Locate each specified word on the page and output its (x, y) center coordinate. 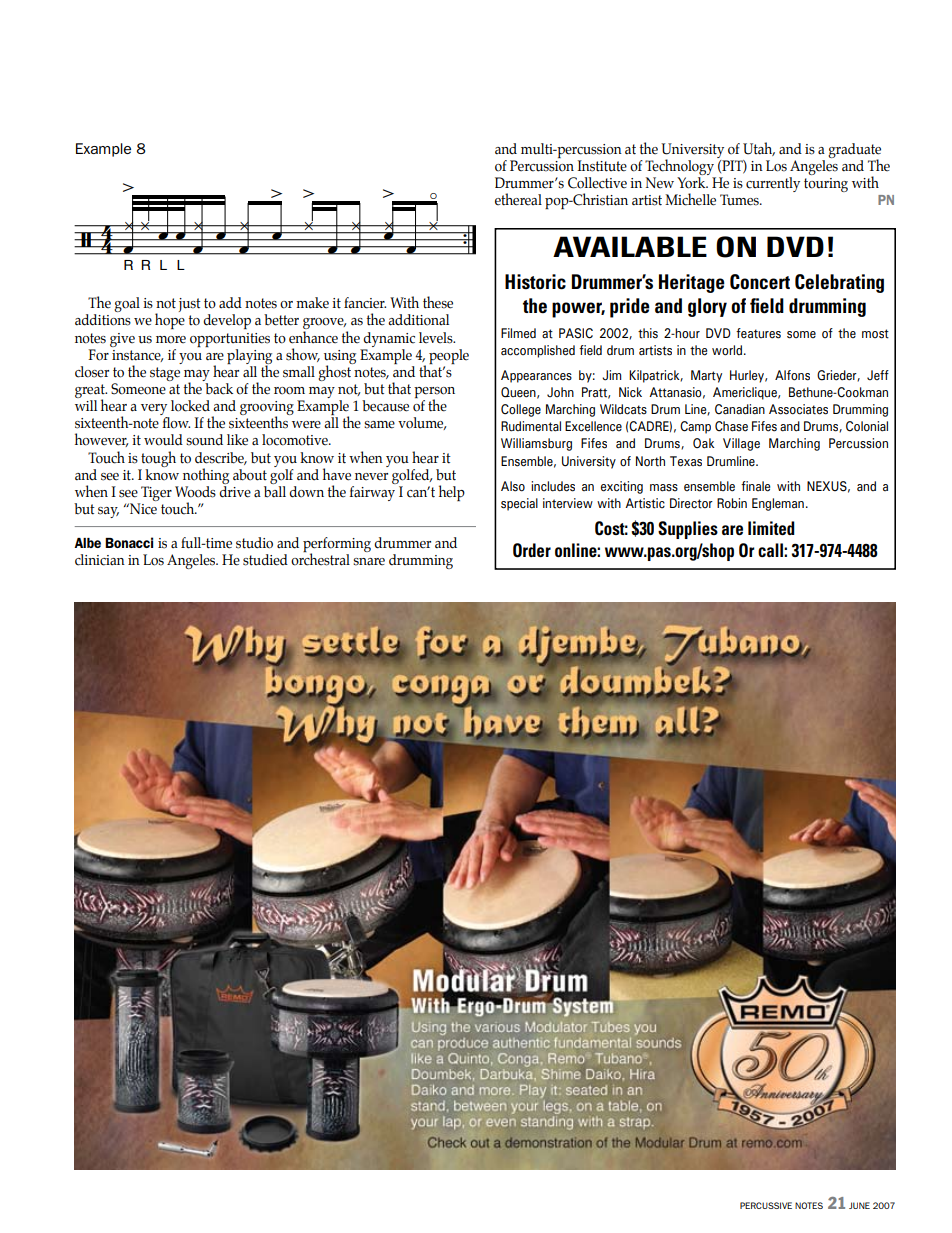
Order (532, 550)
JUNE (859, 1205)
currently (773, 184)
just (190, 305)
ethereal (518, 199)
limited (771, 528)
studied (265, 560)
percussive (766, 1205)
